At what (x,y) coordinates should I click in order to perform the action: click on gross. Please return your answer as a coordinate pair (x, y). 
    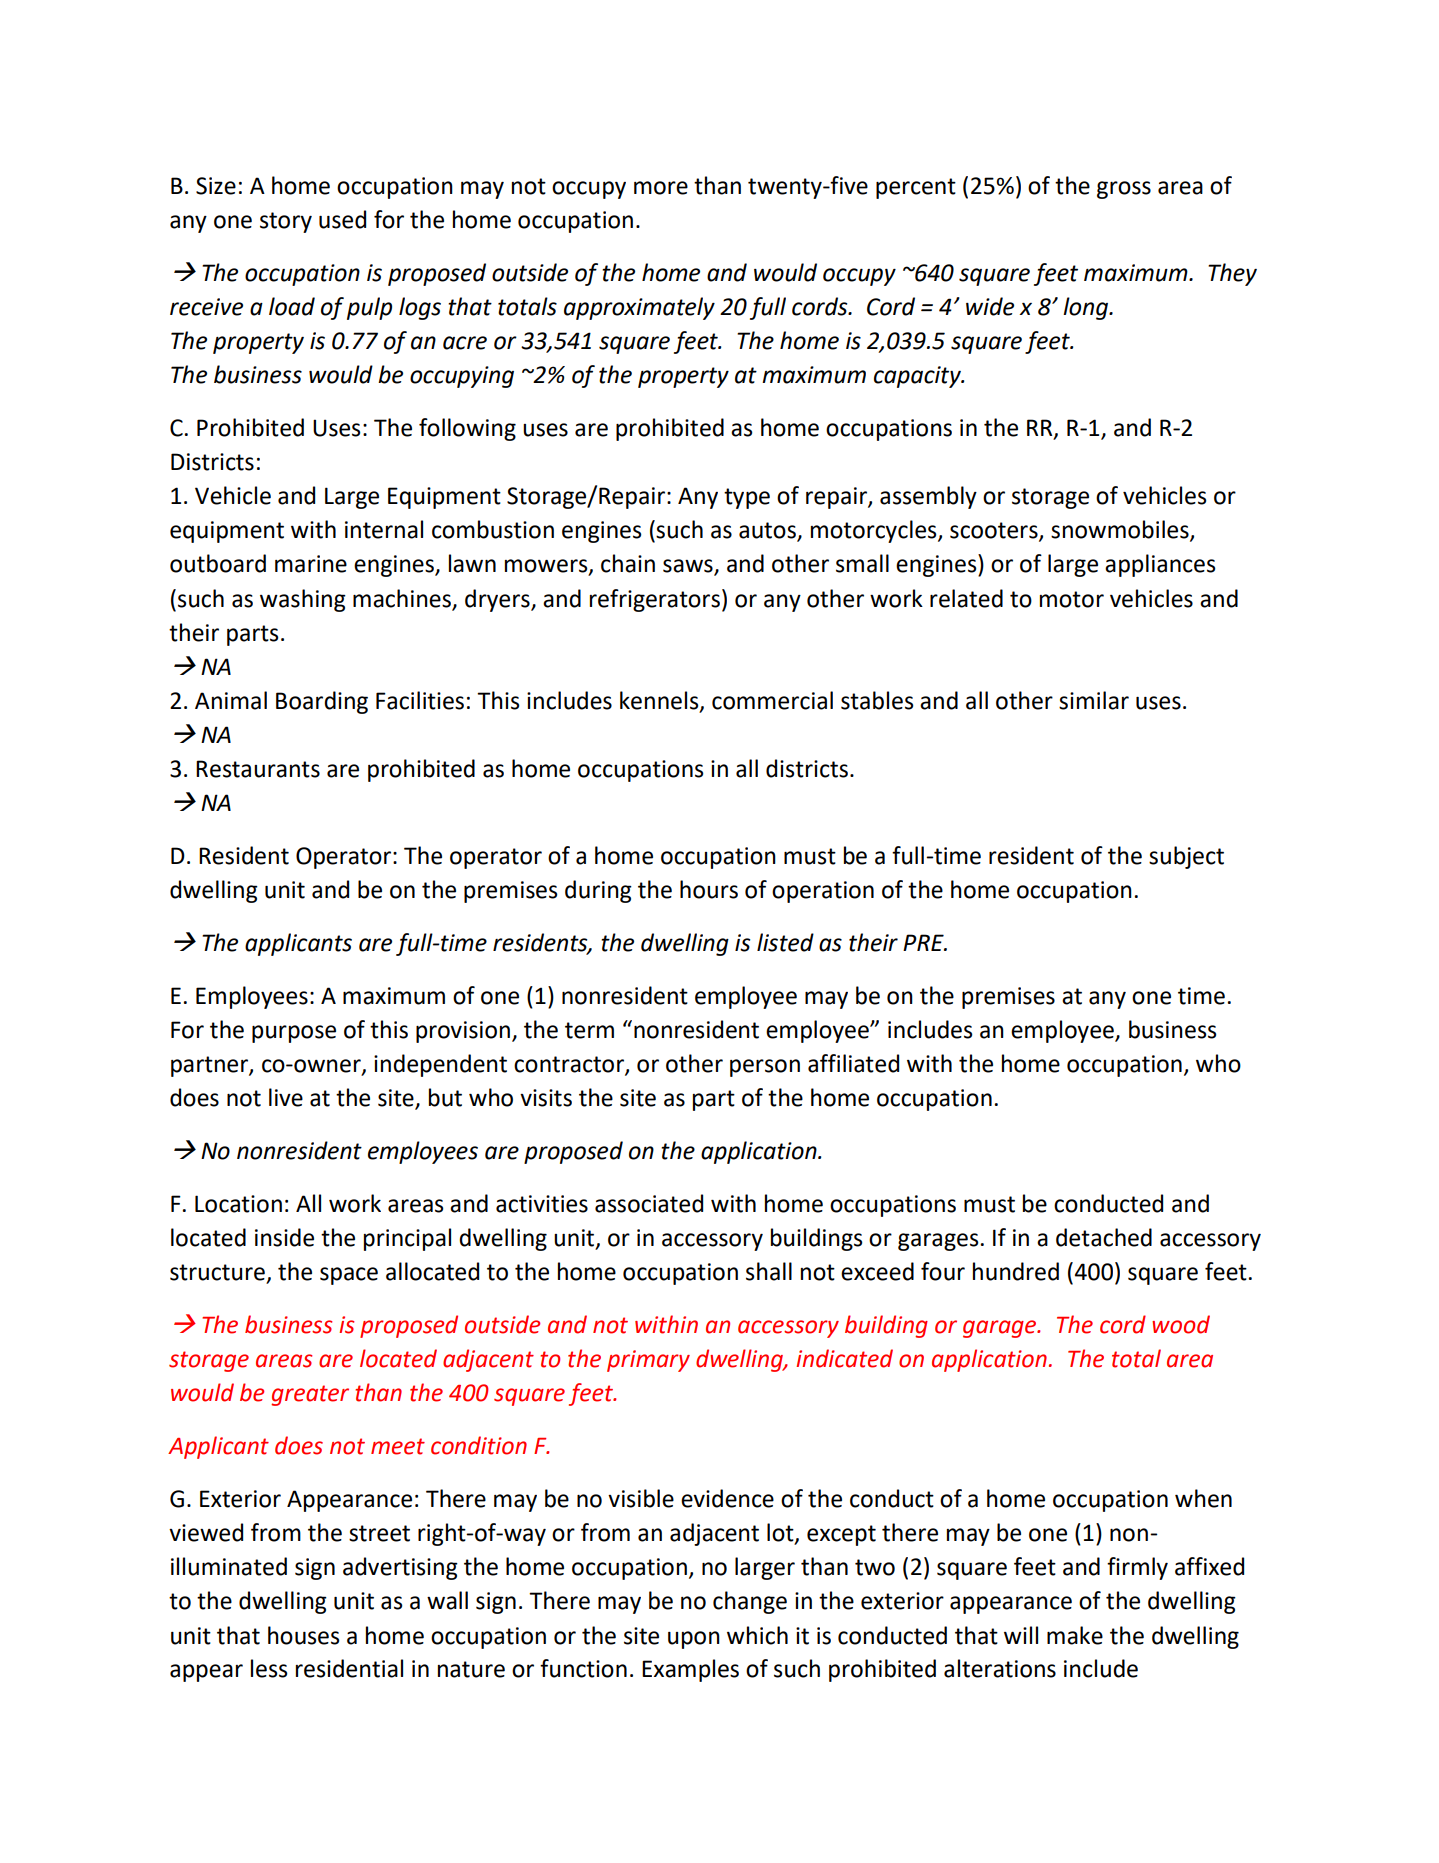
    Looking at the image, I should click on (1124, 190).
